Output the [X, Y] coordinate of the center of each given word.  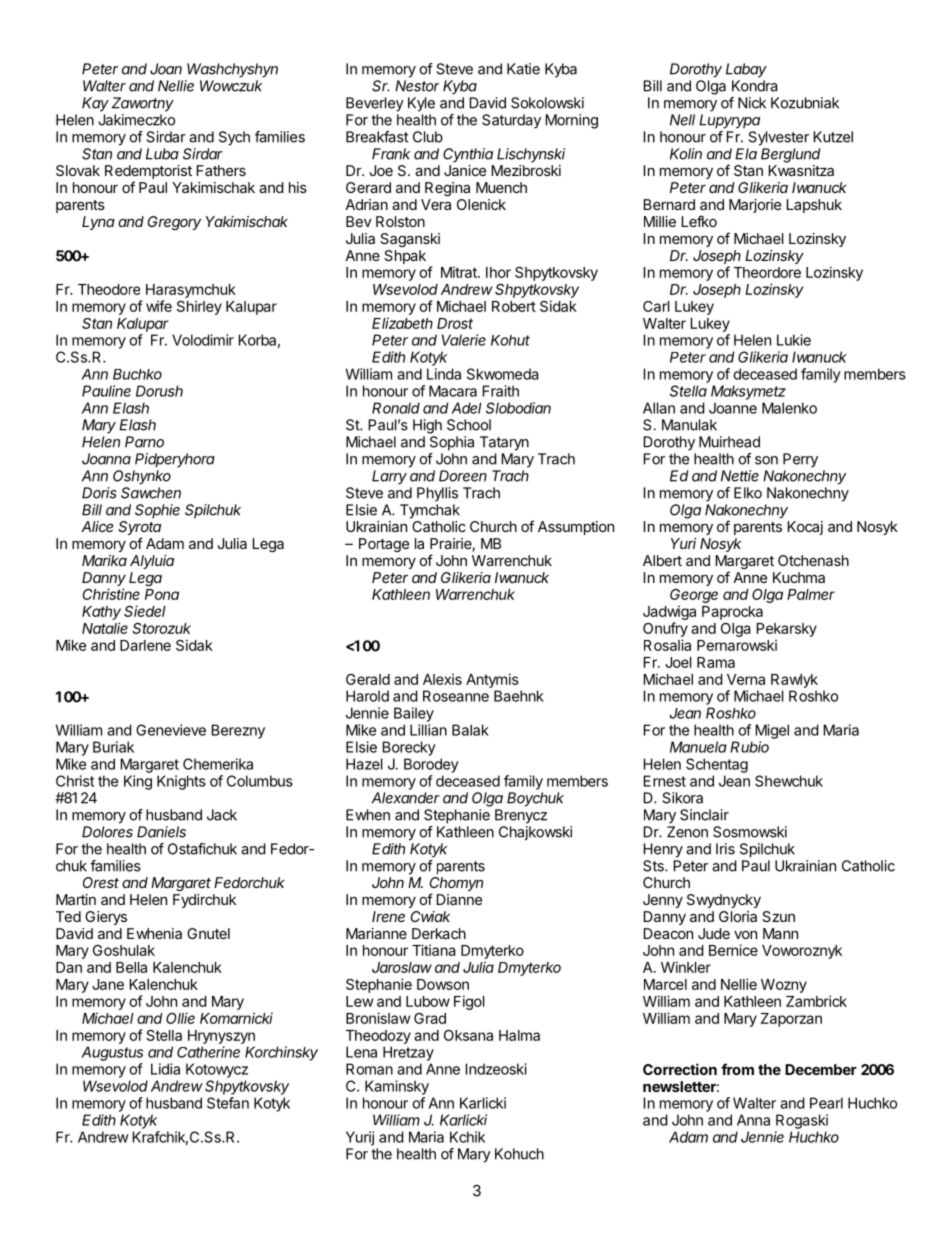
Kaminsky [397, 1087]
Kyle [421, 104]
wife [159, 306]
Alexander [406, 798]
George [694, 597]
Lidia [165, 1069]
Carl [656, 306]
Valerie [464, 340]
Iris [725, 849]
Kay [95, 104]
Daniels [161, 832]
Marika [104, 560]
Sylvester [779, 138]
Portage [384, 545]
